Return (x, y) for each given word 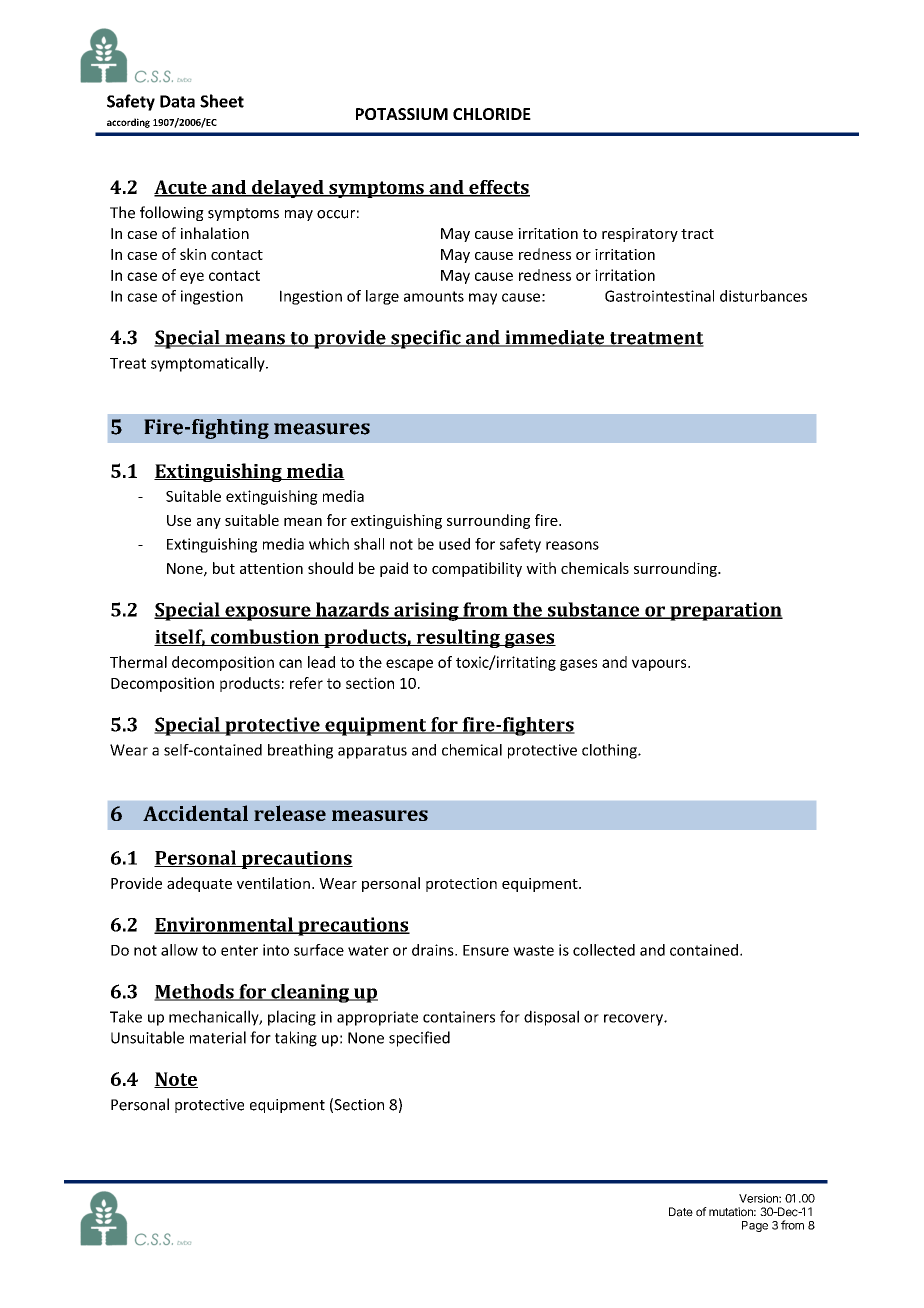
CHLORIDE (492, 114)
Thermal (138, 662)
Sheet (222, 101)
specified (419, 1039)
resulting (458, 638)
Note (176, 1080)
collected (604, 950)
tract (697, 234)
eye (192, 278)
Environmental (224, 925)
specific (426, 339)
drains (434, 950)
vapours (660, 665)
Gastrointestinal (659, 296)
